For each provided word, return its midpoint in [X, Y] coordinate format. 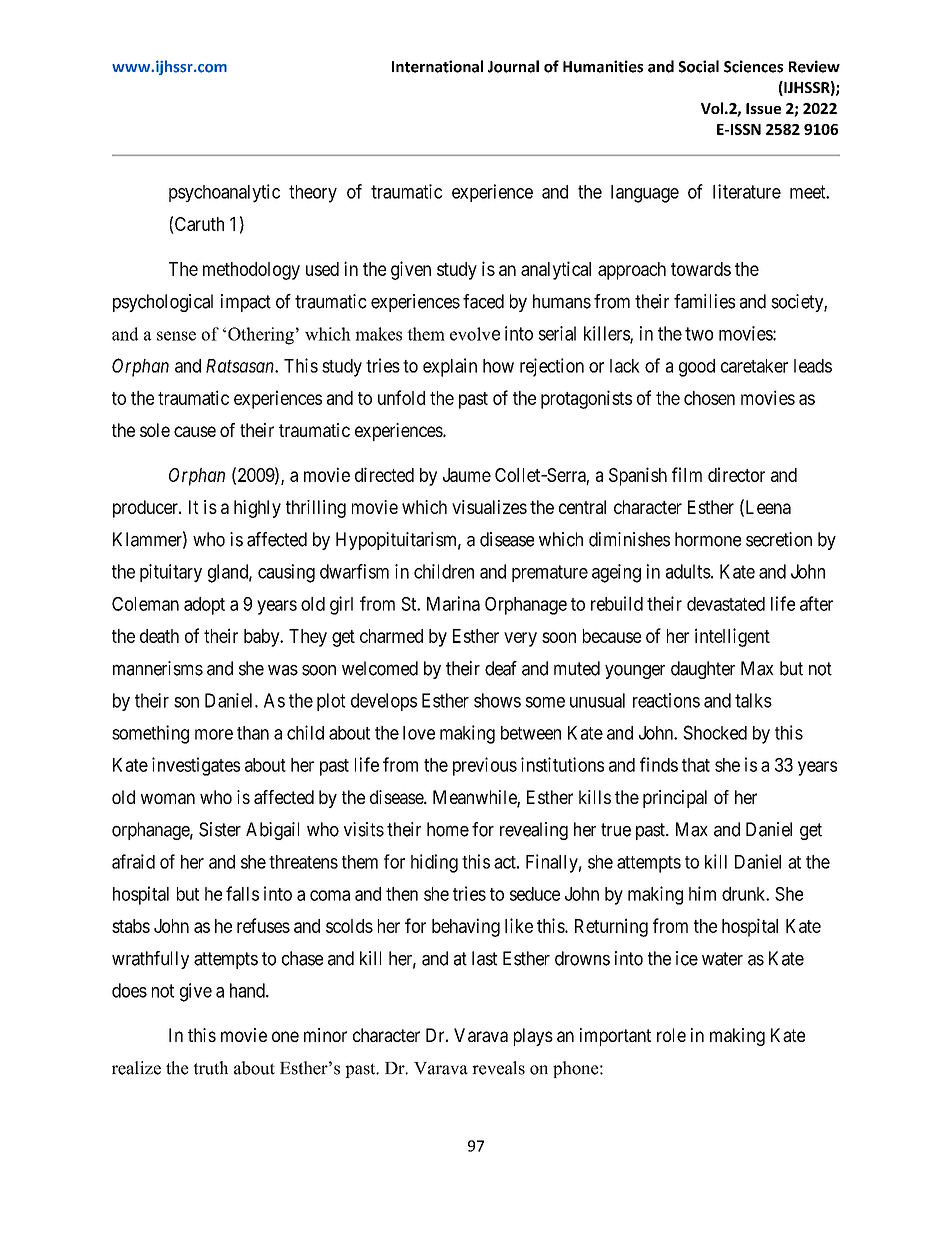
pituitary [171, 573]
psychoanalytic [224, 193]
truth [210, 1068]
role [671, 1035]
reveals [498, 1068]
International [437, 66]
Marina [453, 603]
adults [688, 571]
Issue [763, 108]
